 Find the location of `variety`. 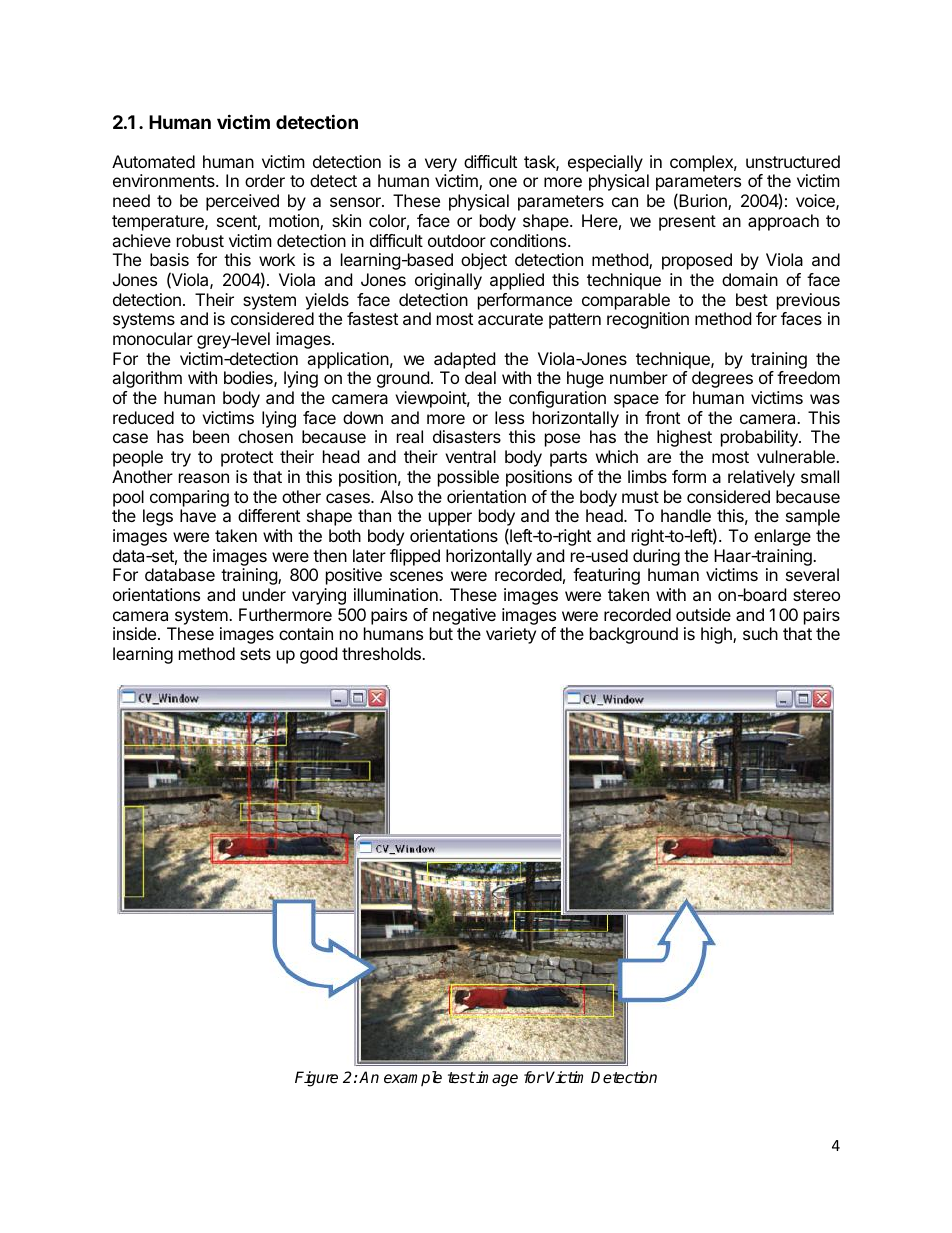

variety is located at coordinates (511, 635).
